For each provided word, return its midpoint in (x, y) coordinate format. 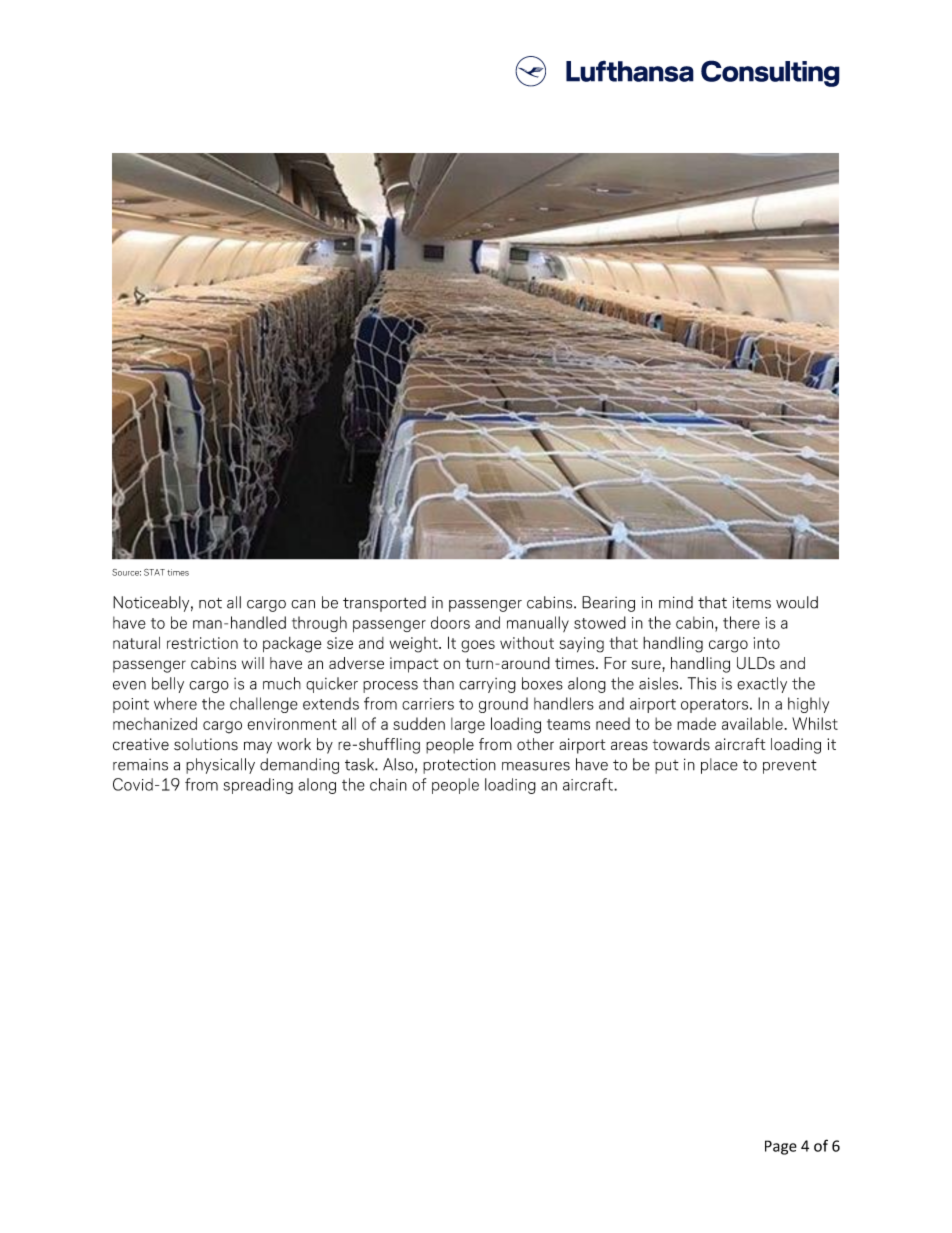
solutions (206, 744)
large (468, 725)
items (751, 602)
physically (220, 766)
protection (459, 766)
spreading (258, 786)
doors (450, 622)
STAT (154, 572)
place (719, 766)
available (753, 723)
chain (388, 784)
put (667, 767)
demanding (299, 766)
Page (781, 1147)
